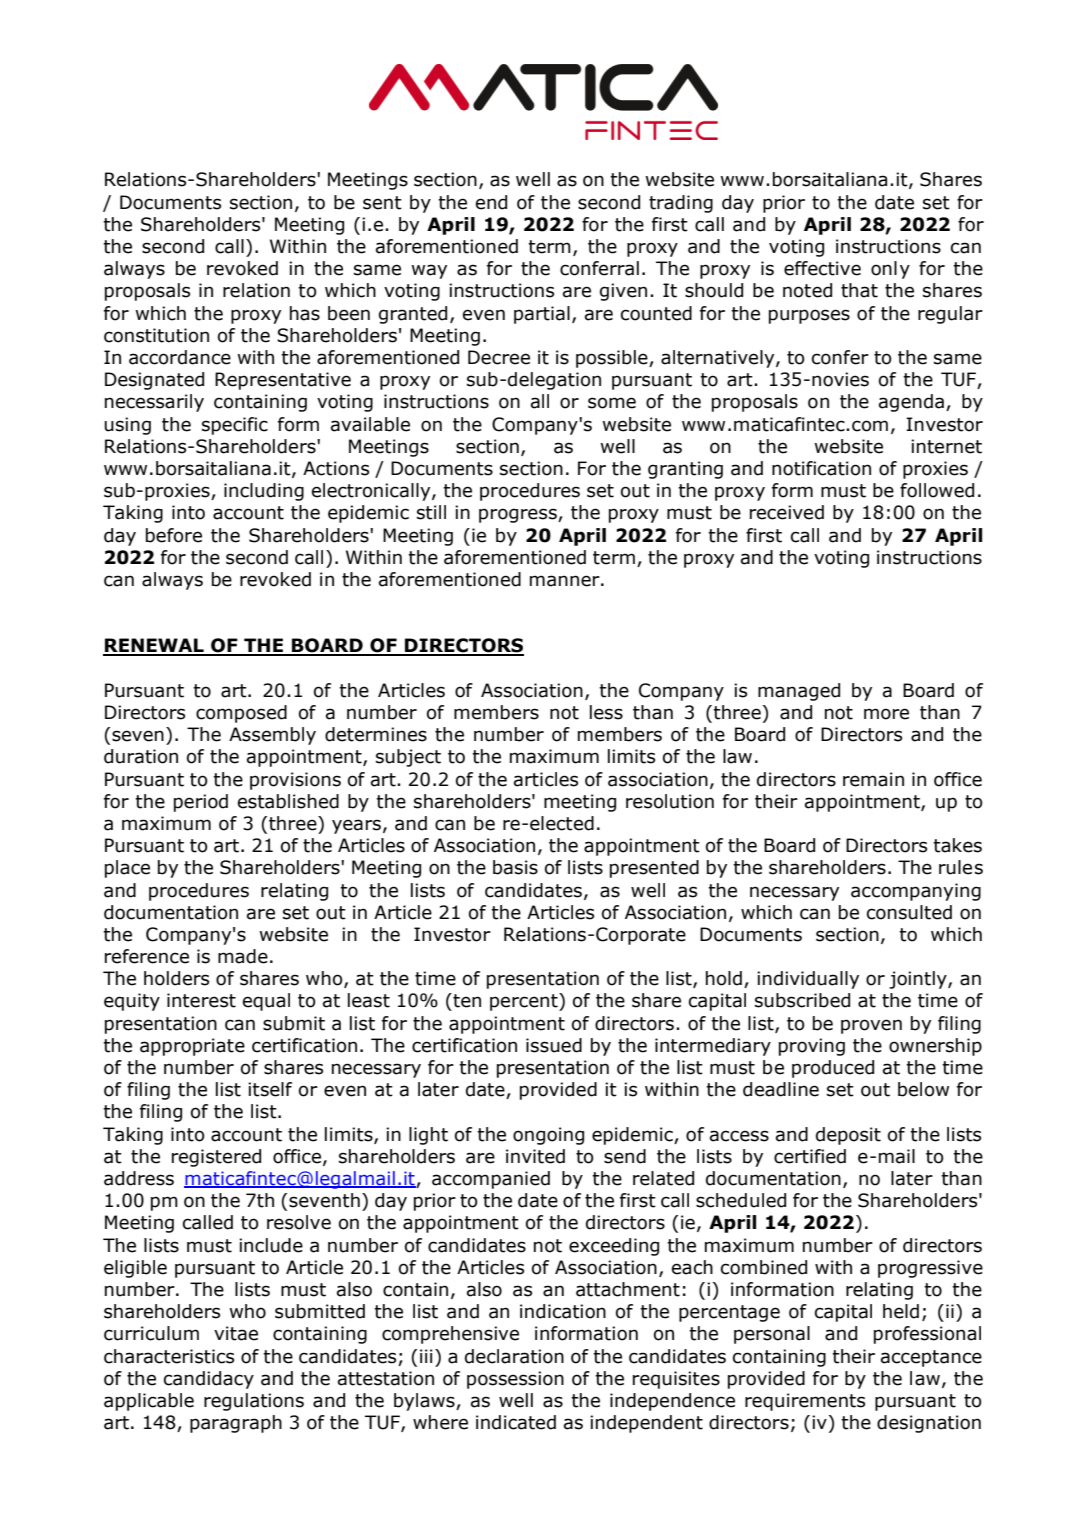 The width and height of the document is (1087, 1537). Describe the element at coordinates (154, 646) in the document. I see `RENEWAL` at that location.
